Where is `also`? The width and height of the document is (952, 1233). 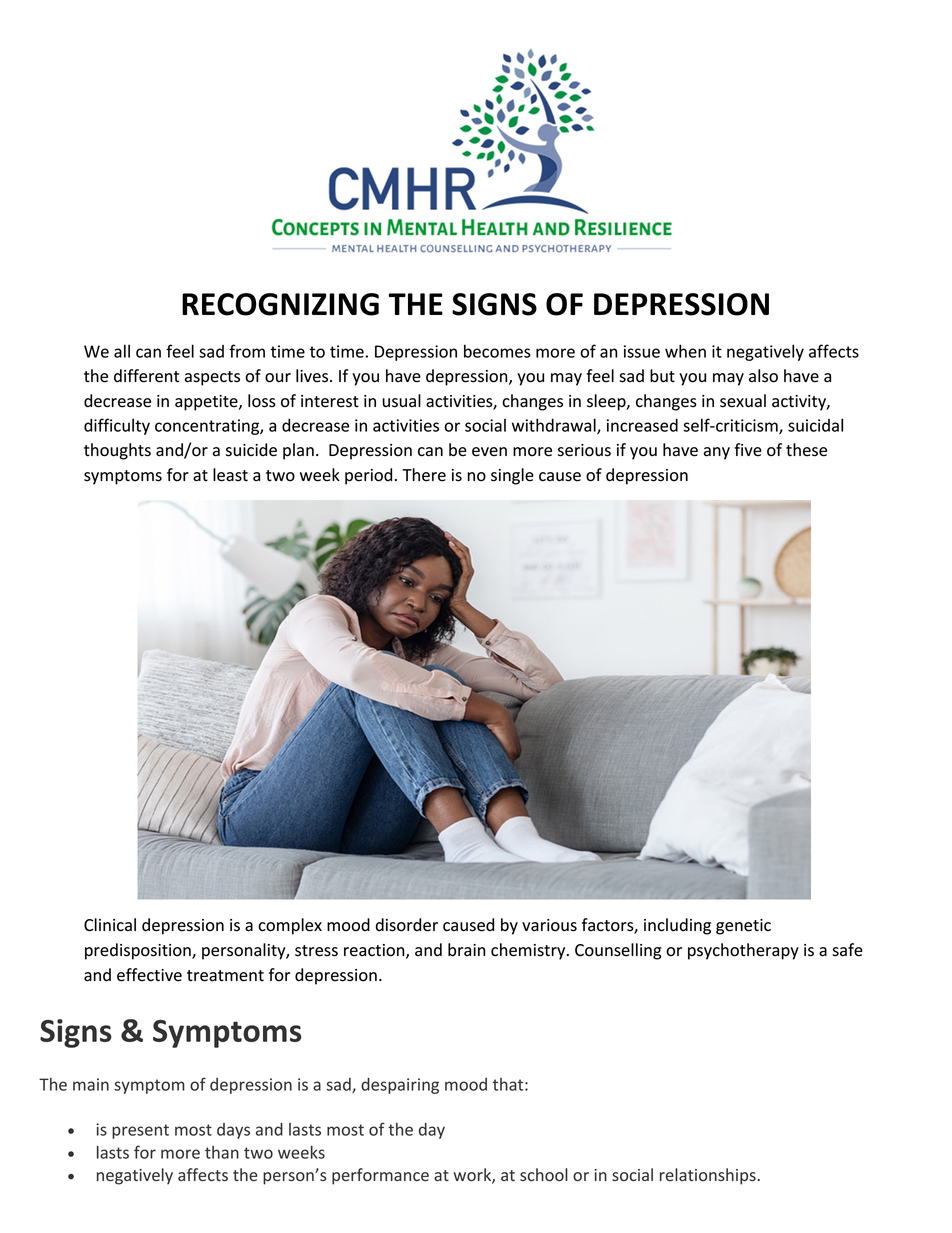 also is located at coordinates (763, 376).
